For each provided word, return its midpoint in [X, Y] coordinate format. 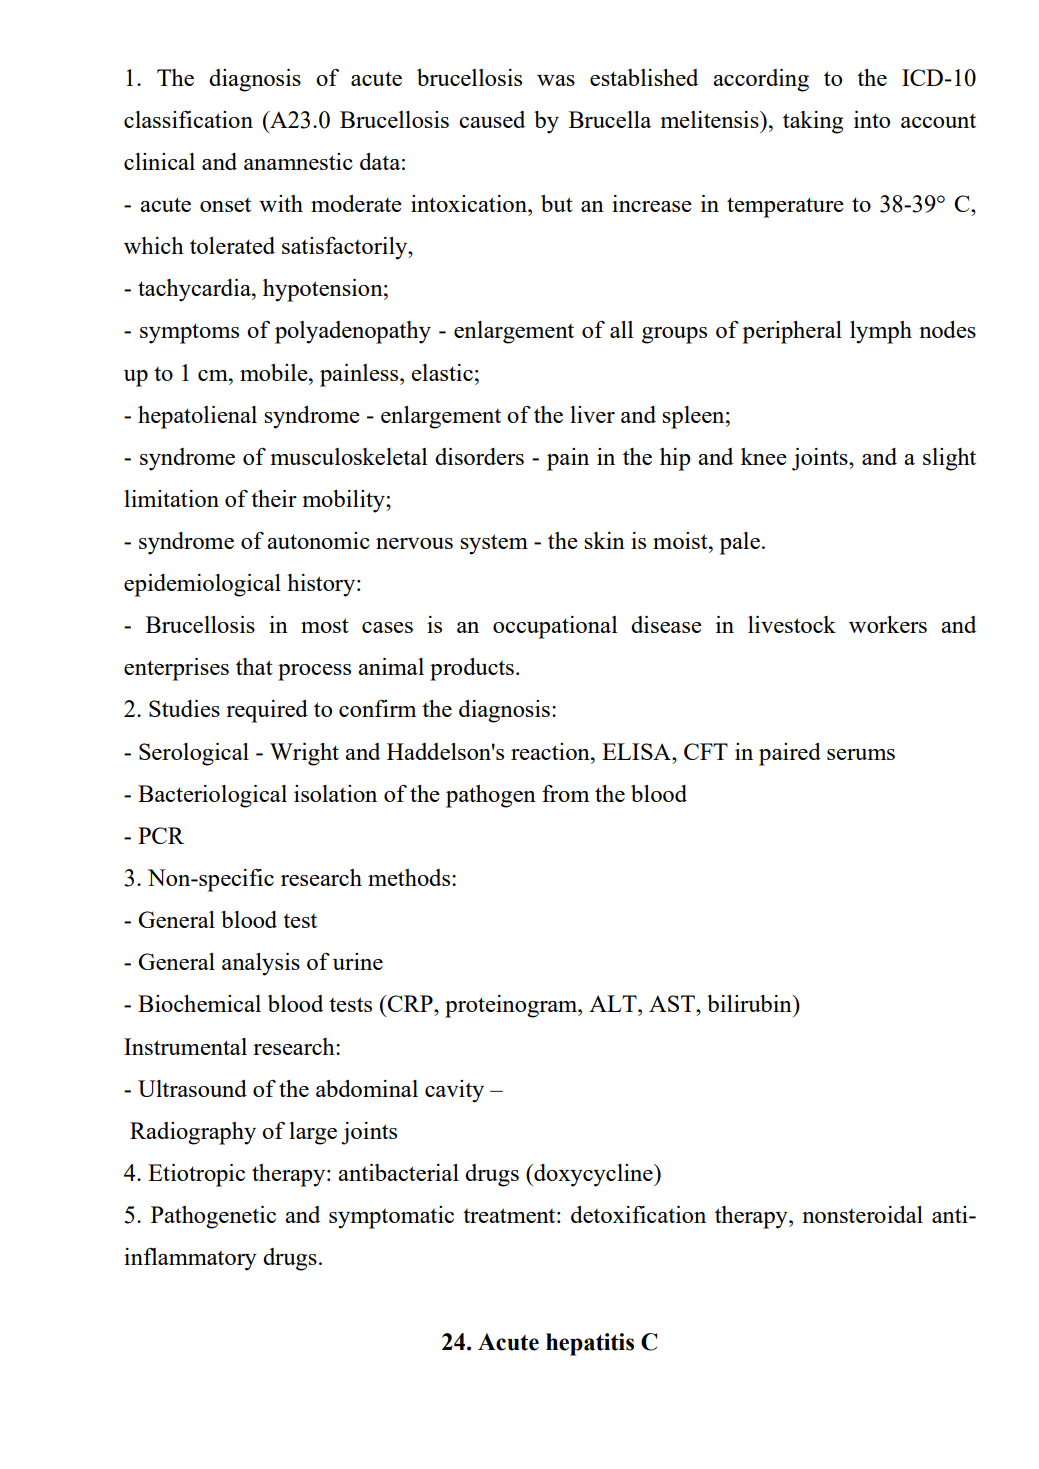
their [274, 498]
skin [604, 540]
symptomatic [391, 1217]
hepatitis [590, 1344]
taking [813, 122]
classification [188, 119]
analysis [261, 964]
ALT [614, 1003]
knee [764, 456]
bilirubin [750, 1003]
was [556, 80]
